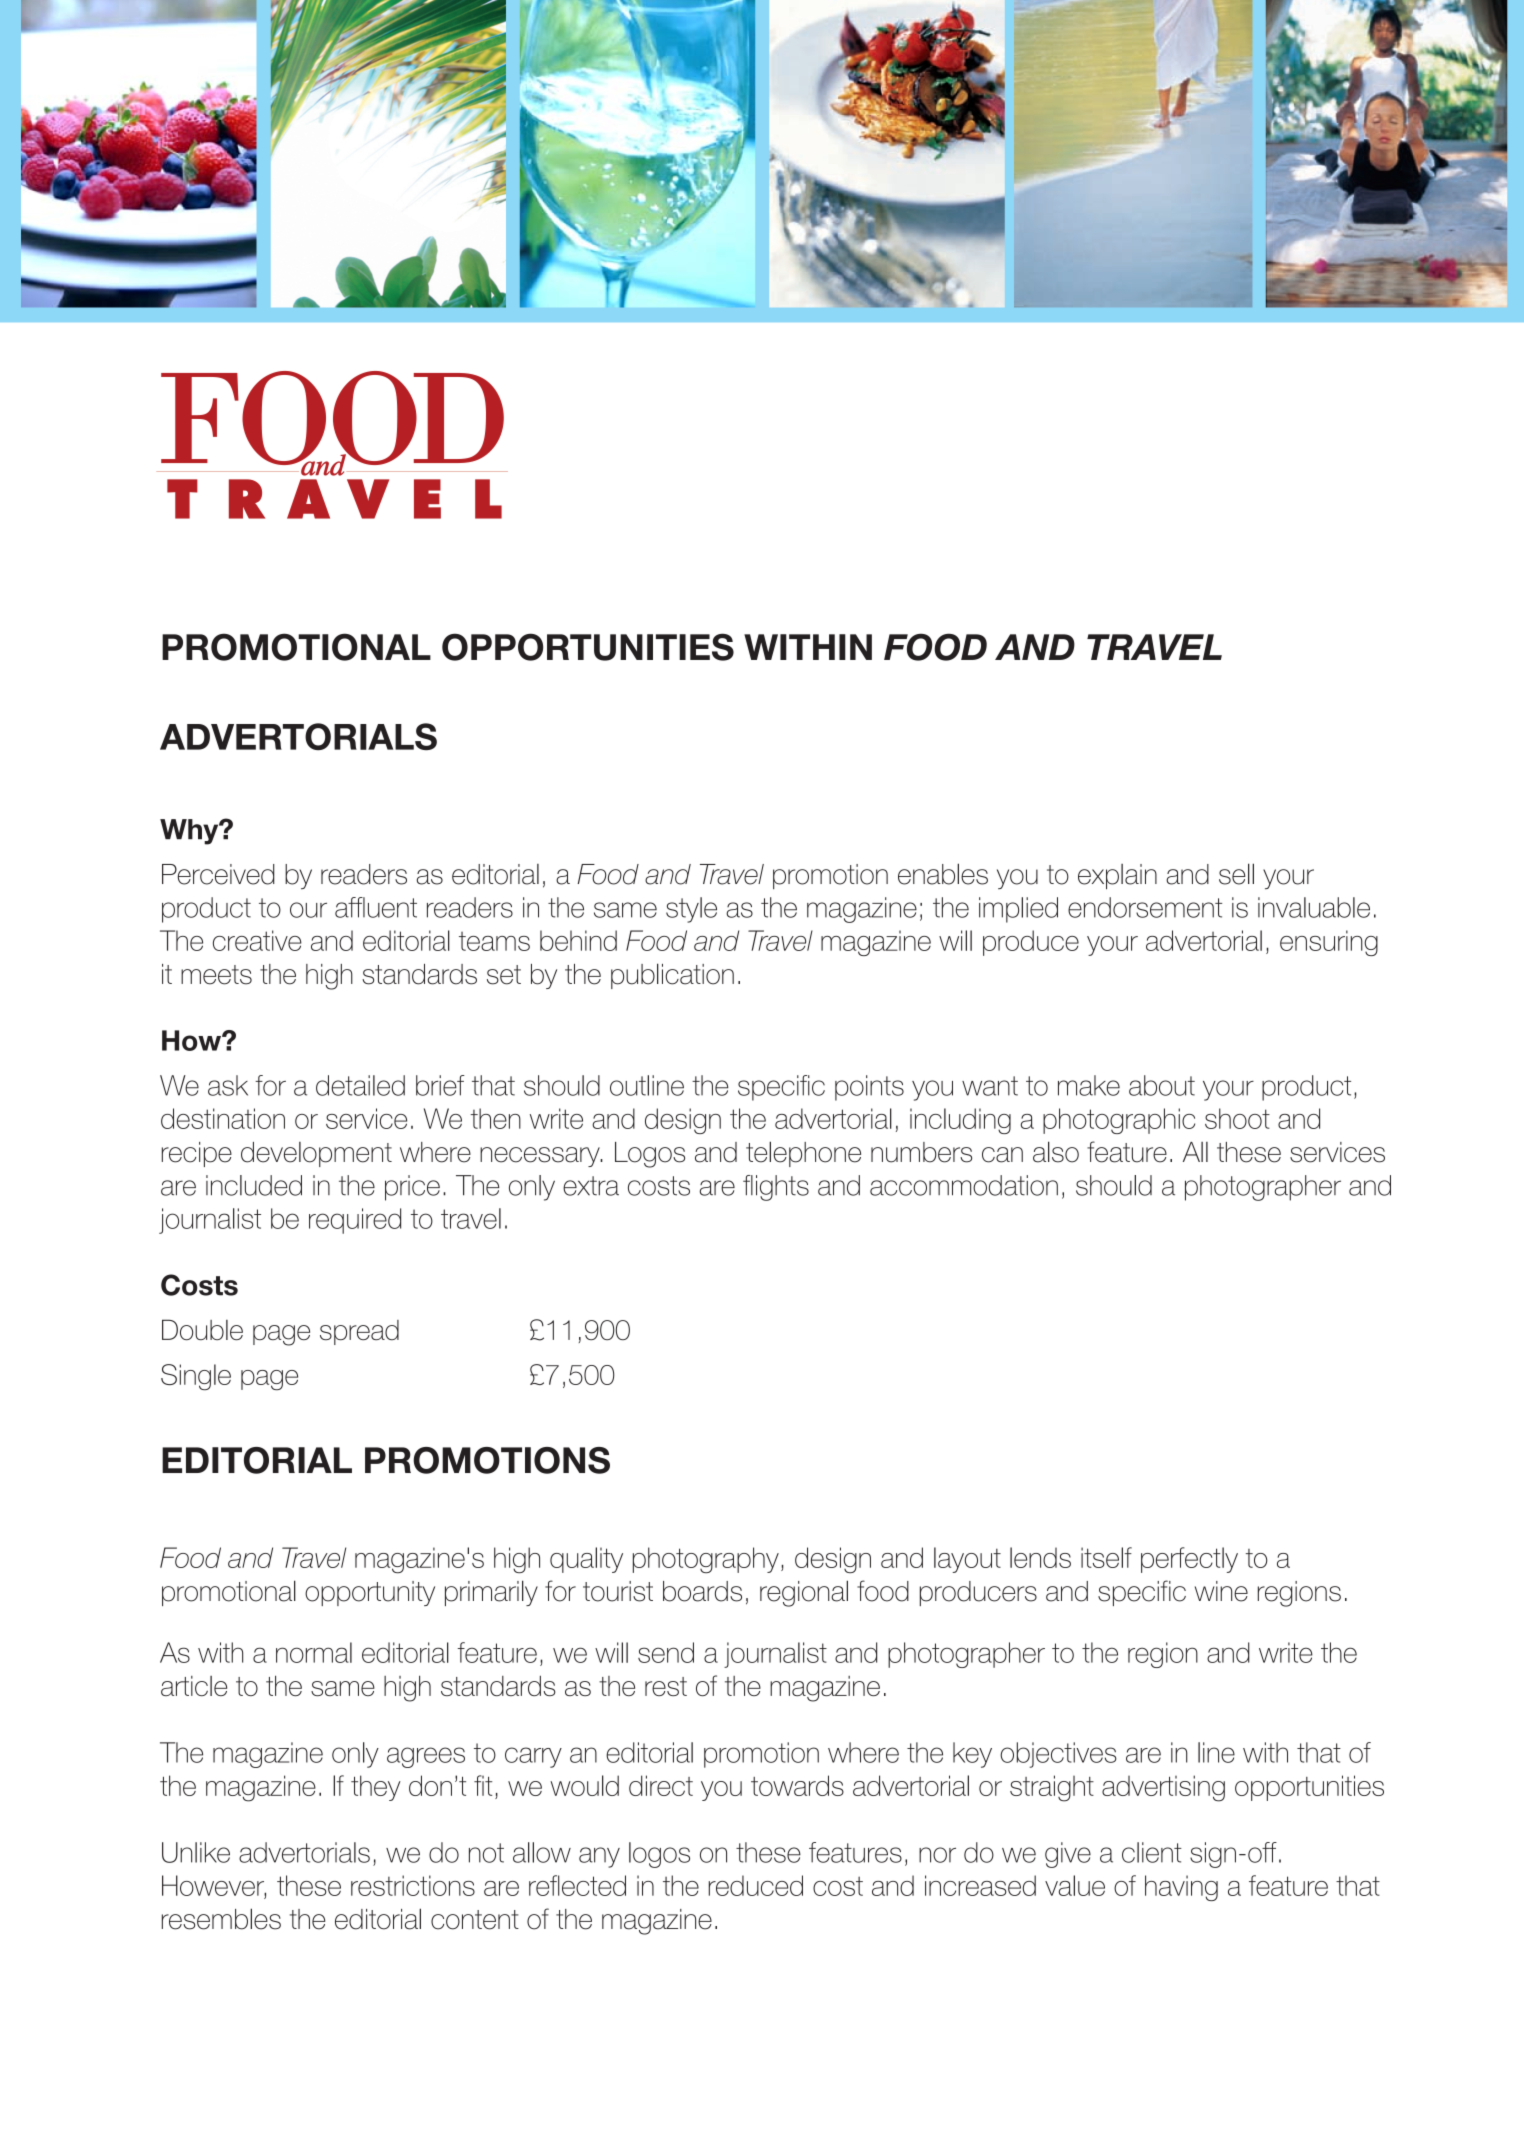 The image size is (1524, 2156). I want to click on affluent, so click(376, 907).
